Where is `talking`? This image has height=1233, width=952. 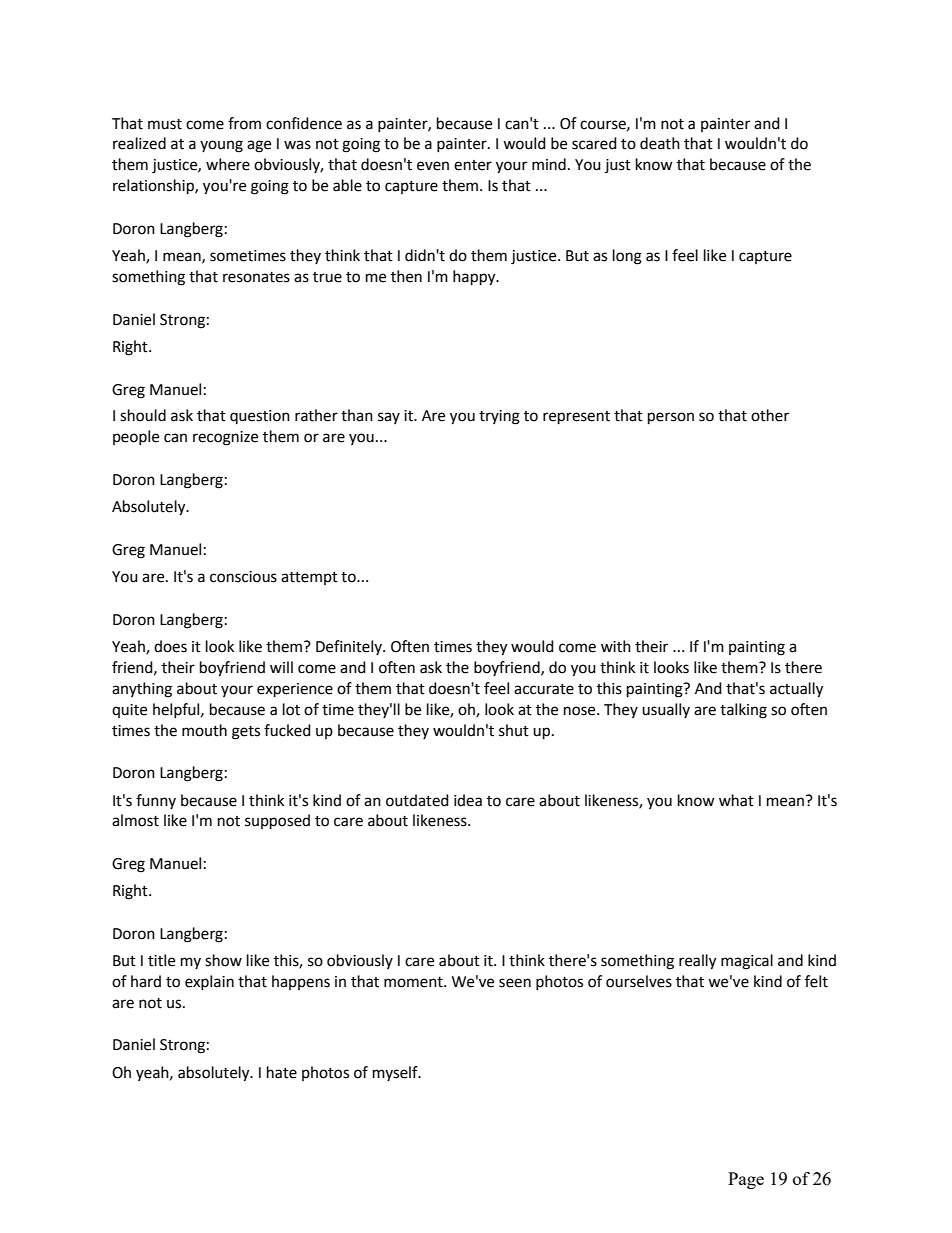
talking is located at coordinates (743, 711).
